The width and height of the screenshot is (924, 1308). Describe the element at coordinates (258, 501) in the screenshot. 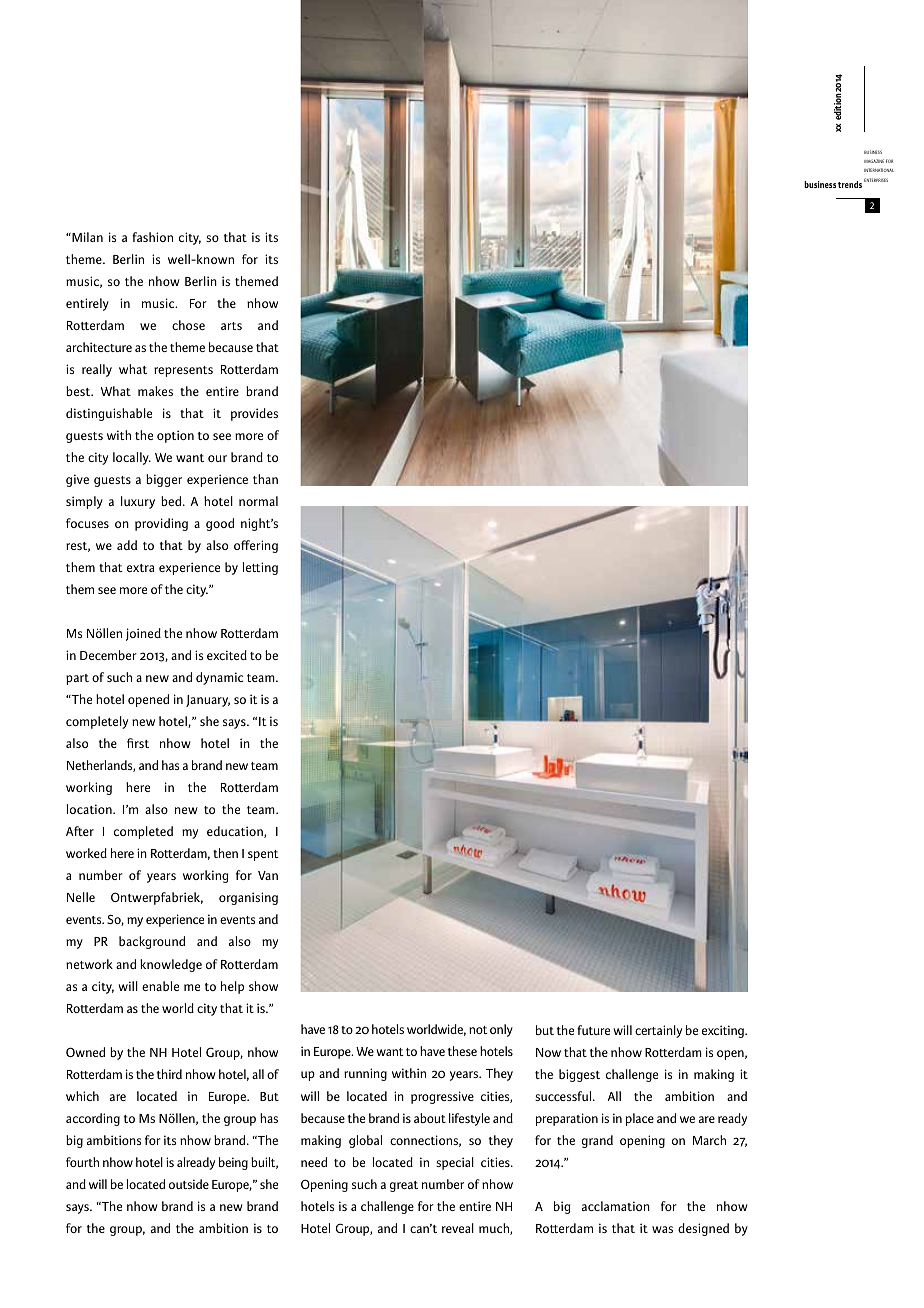

I see `normal` at that location.
